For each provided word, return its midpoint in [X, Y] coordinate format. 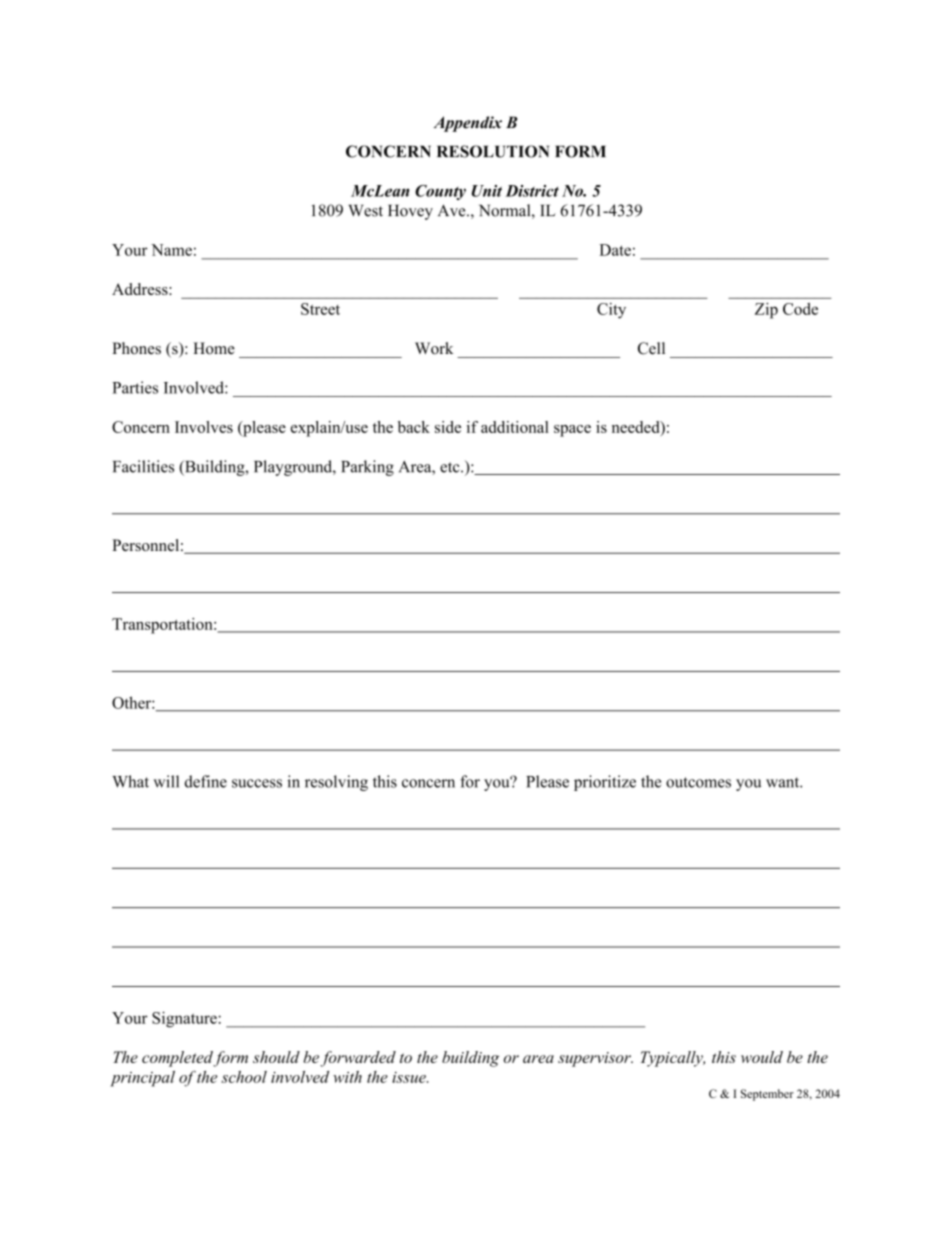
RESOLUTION [493, 151]
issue [410, 1077]
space [572, 431]
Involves [204, 427]
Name [171, 250]
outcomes [698, 782]
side [448, 427]
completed [178, 1059]
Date [615, 250]
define [206, 781]
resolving [336, 783]
